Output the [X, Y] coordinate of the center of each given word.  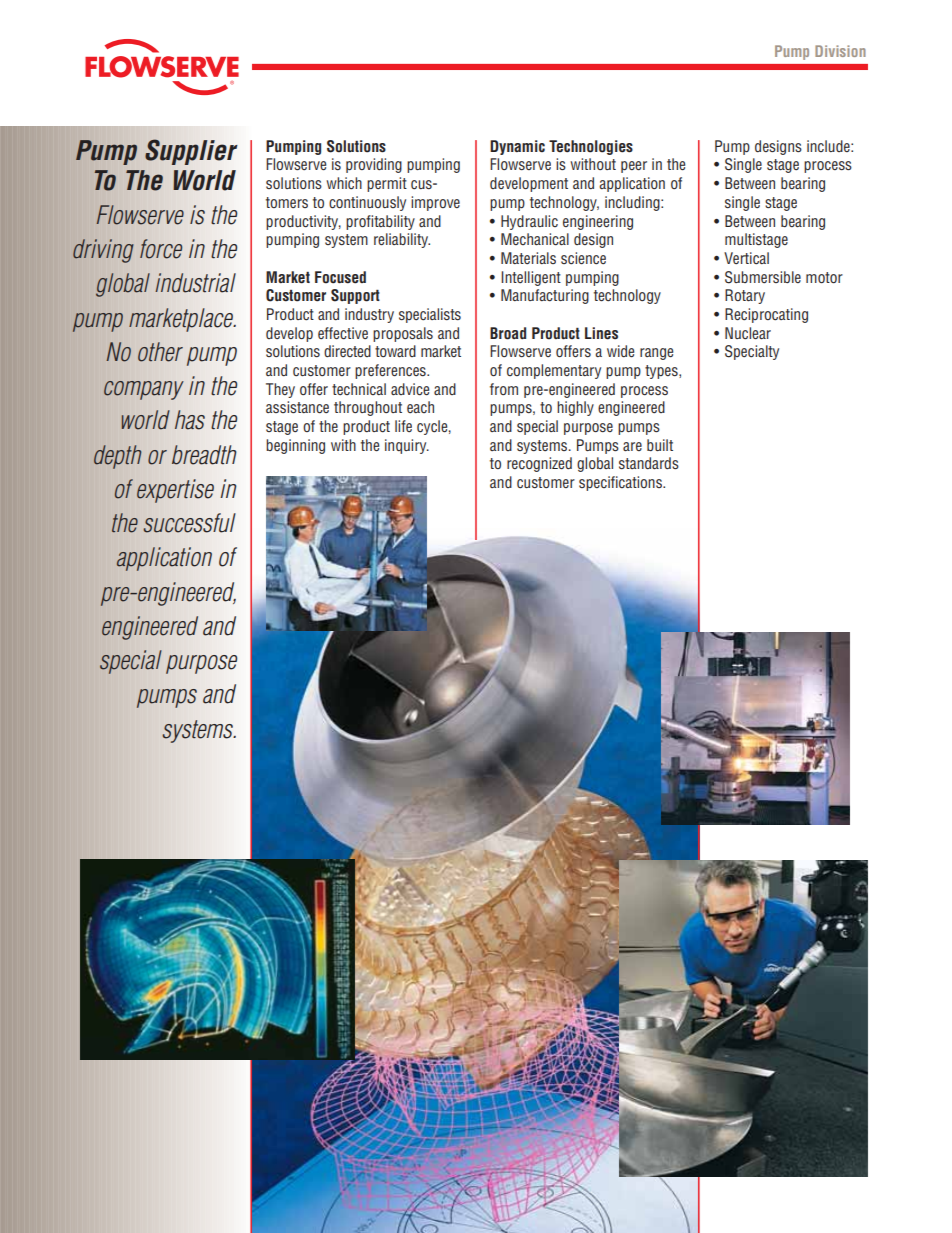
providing [374, 165]
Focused [340, 277]
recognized [539, 464]
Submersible [763, 277]
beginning [295, 446]
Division [840, 51]
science [583, 258]
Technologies [591, 147]
